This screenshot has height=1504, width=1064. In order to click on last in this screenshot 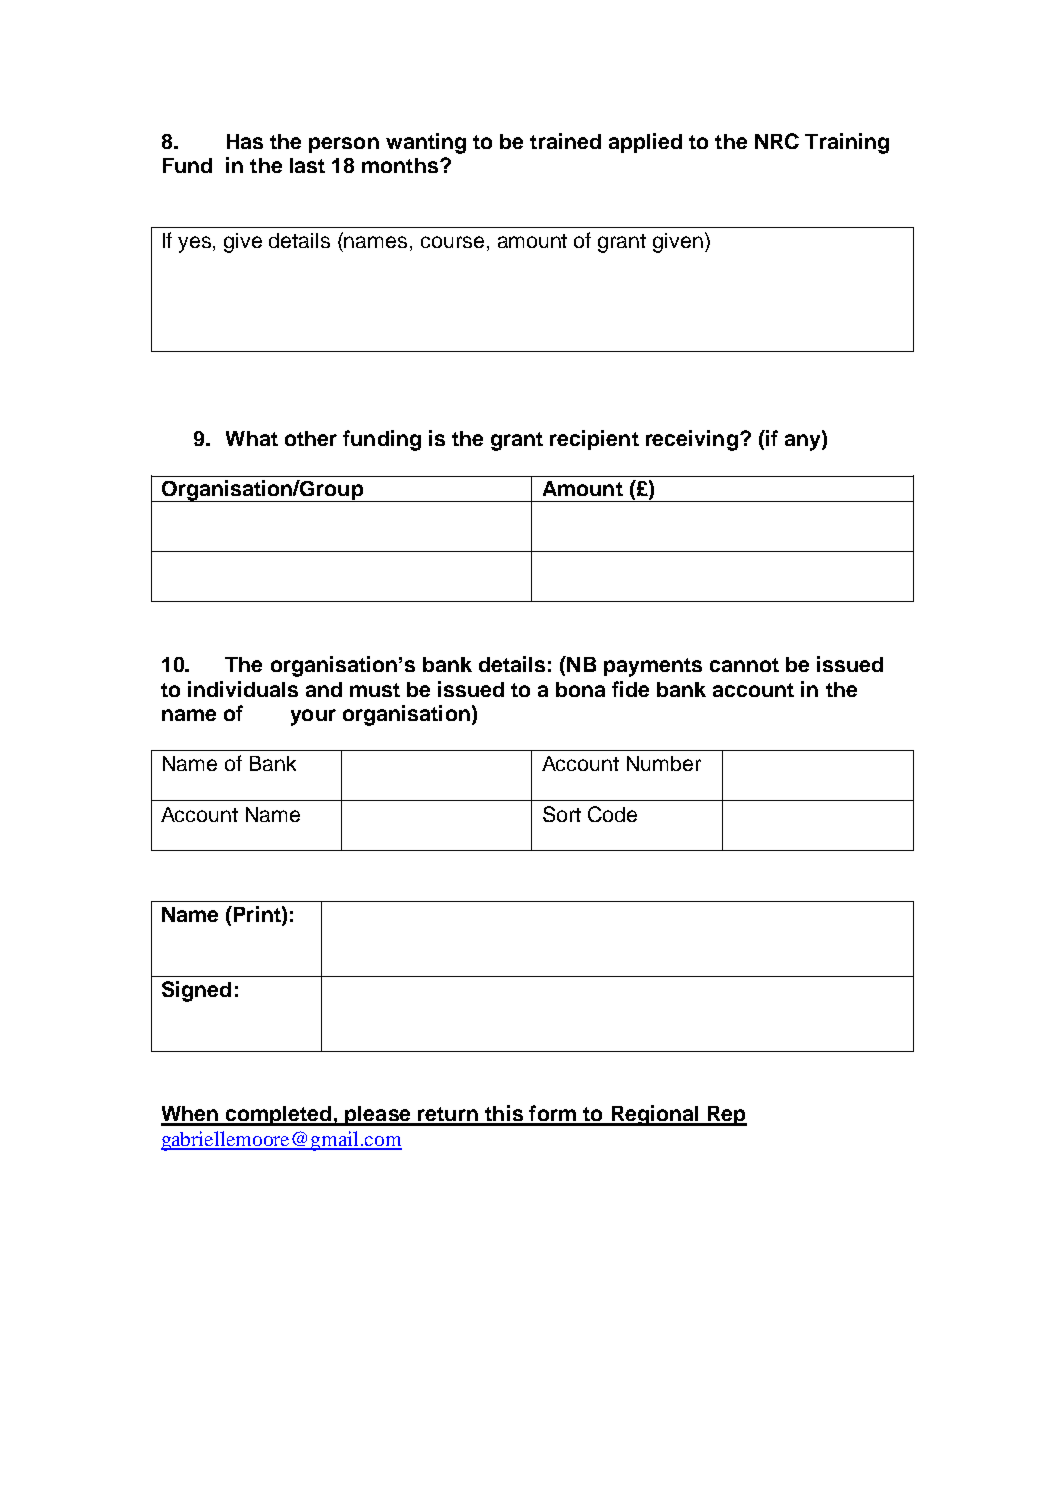, I will do `click(307, 165)`.
